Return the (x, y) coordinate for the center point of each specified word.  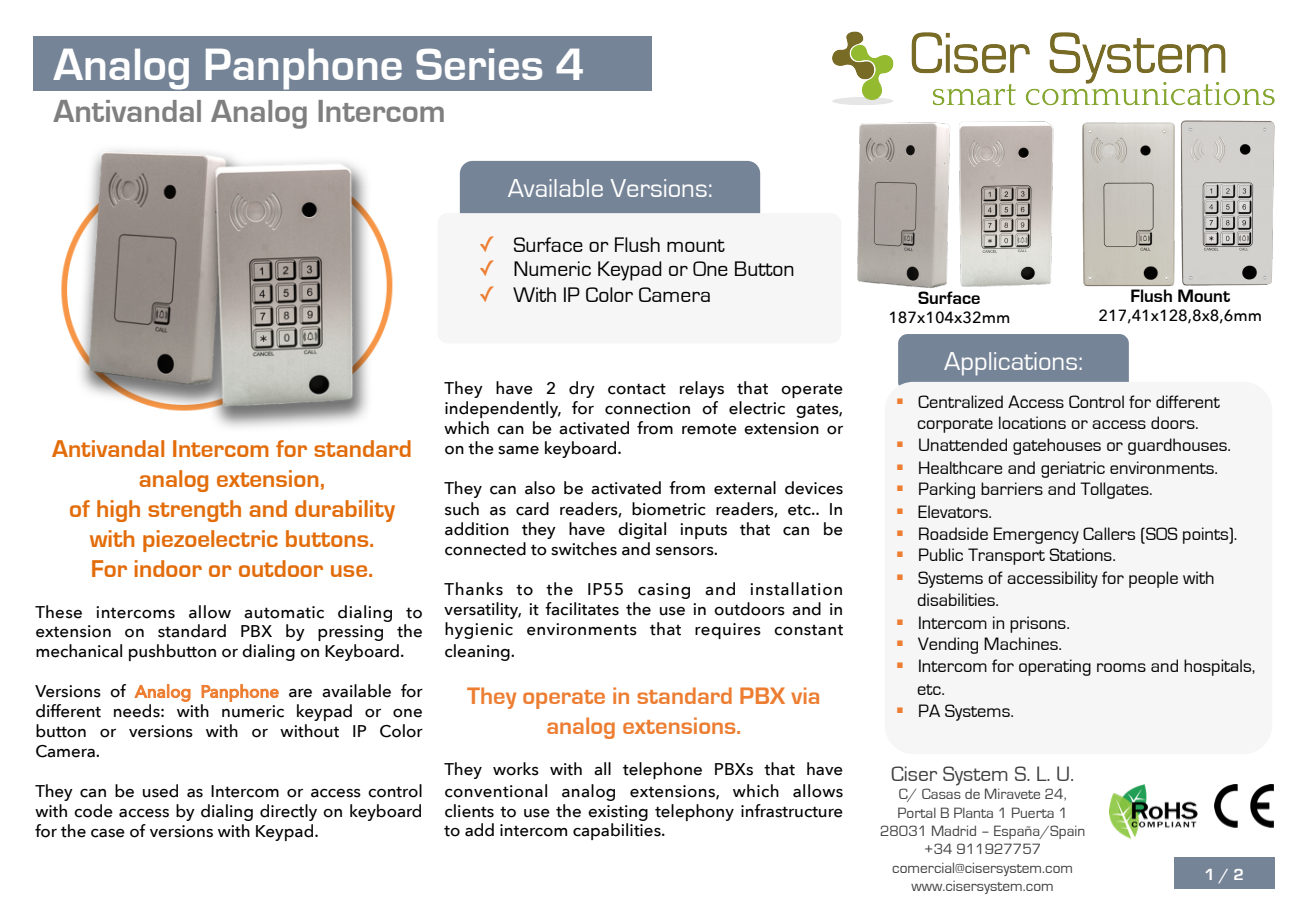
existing (618, 813)
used (160, 791)
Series (479, 64)
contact (637, 389)
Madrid (954, 830)
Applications (1012, 364)
